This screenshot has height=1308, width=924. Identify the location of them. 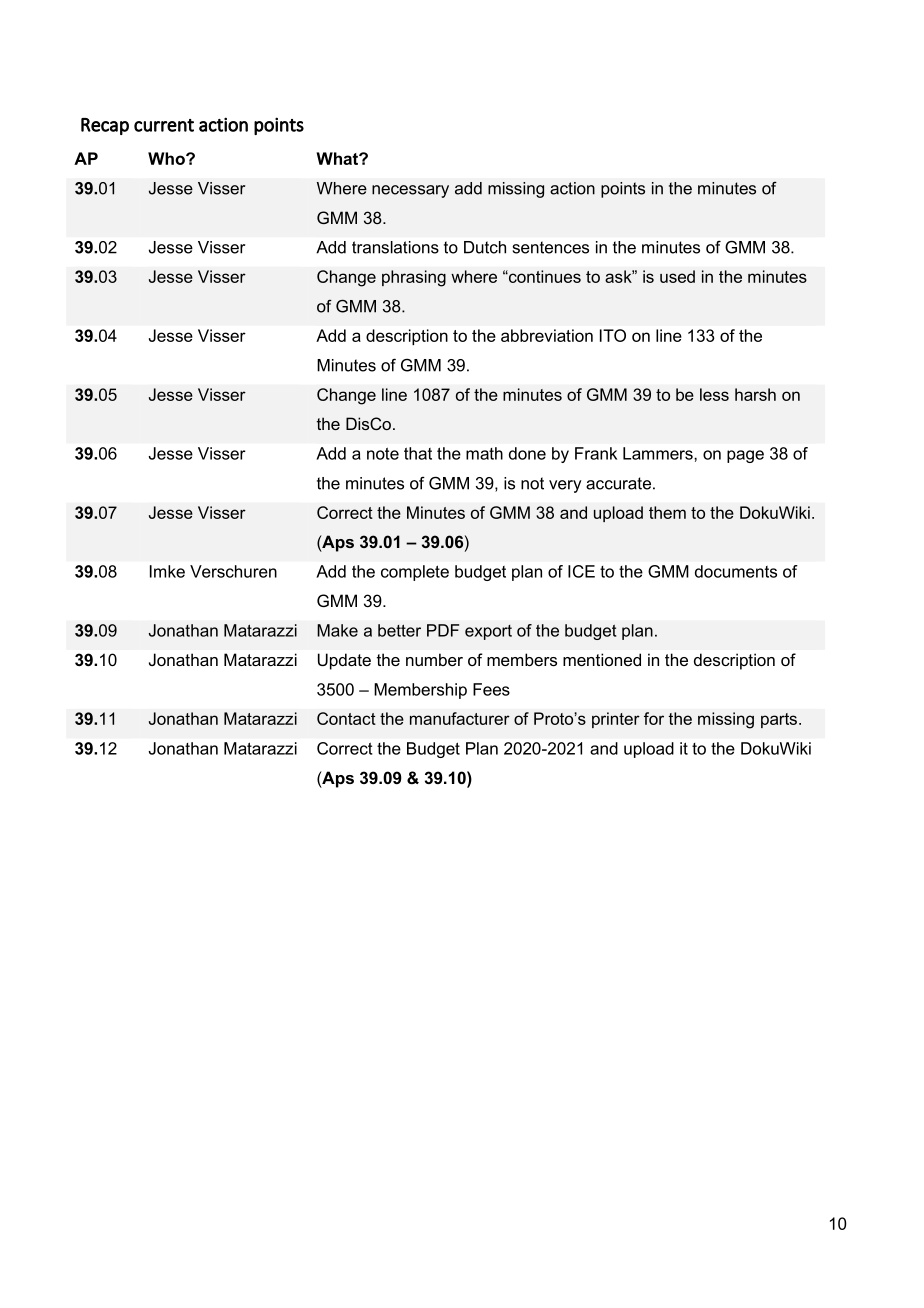
(667, 512).
